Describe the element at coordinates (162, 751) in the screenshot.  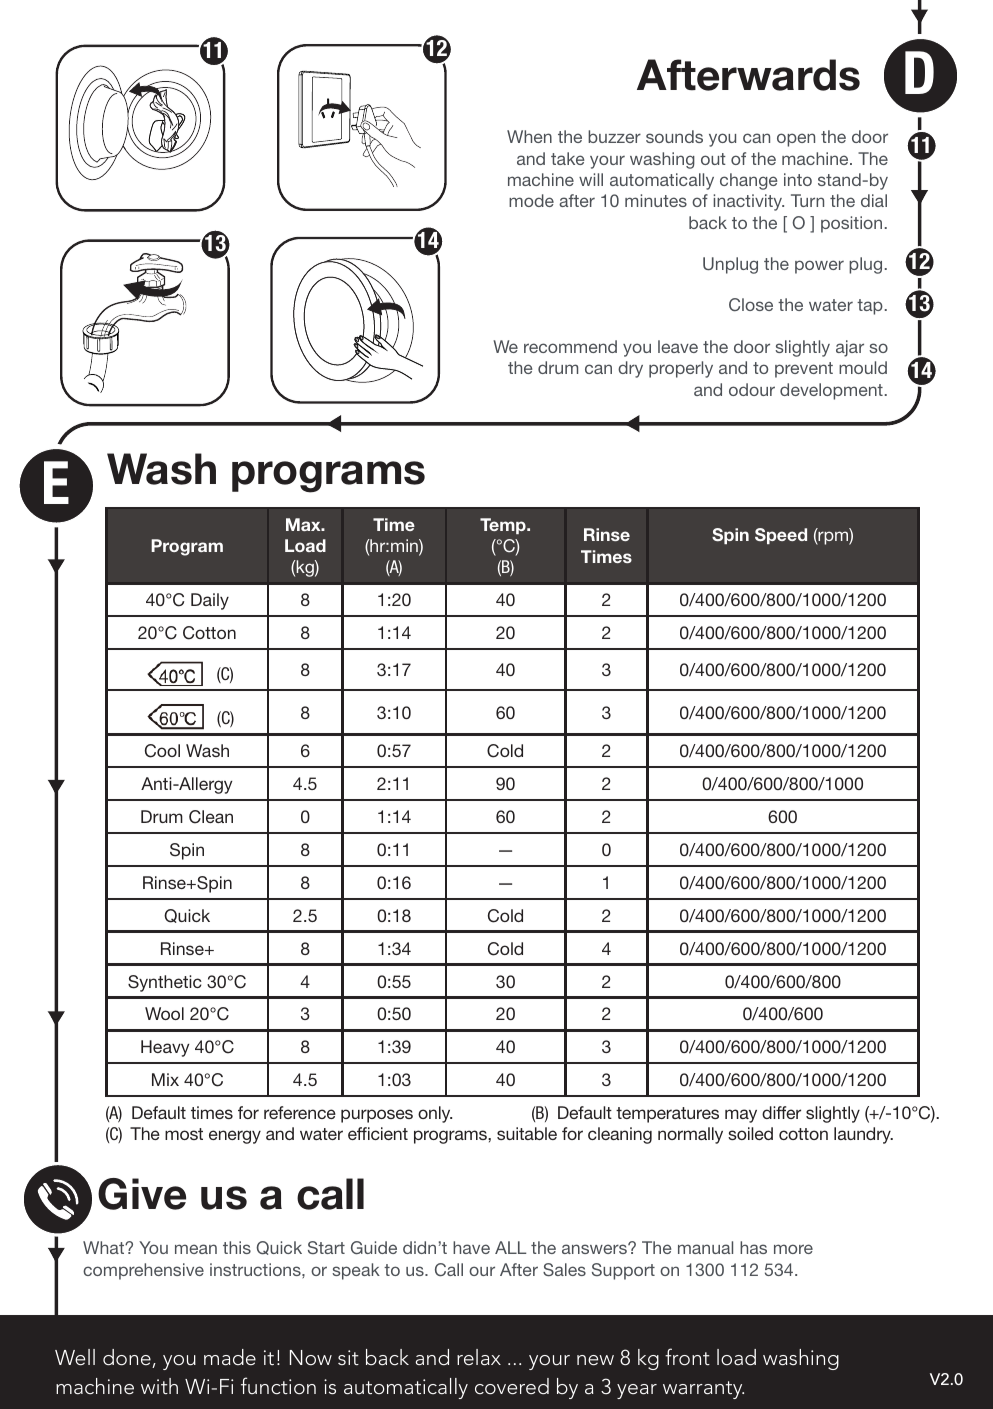
I see `Cool` at that location.
